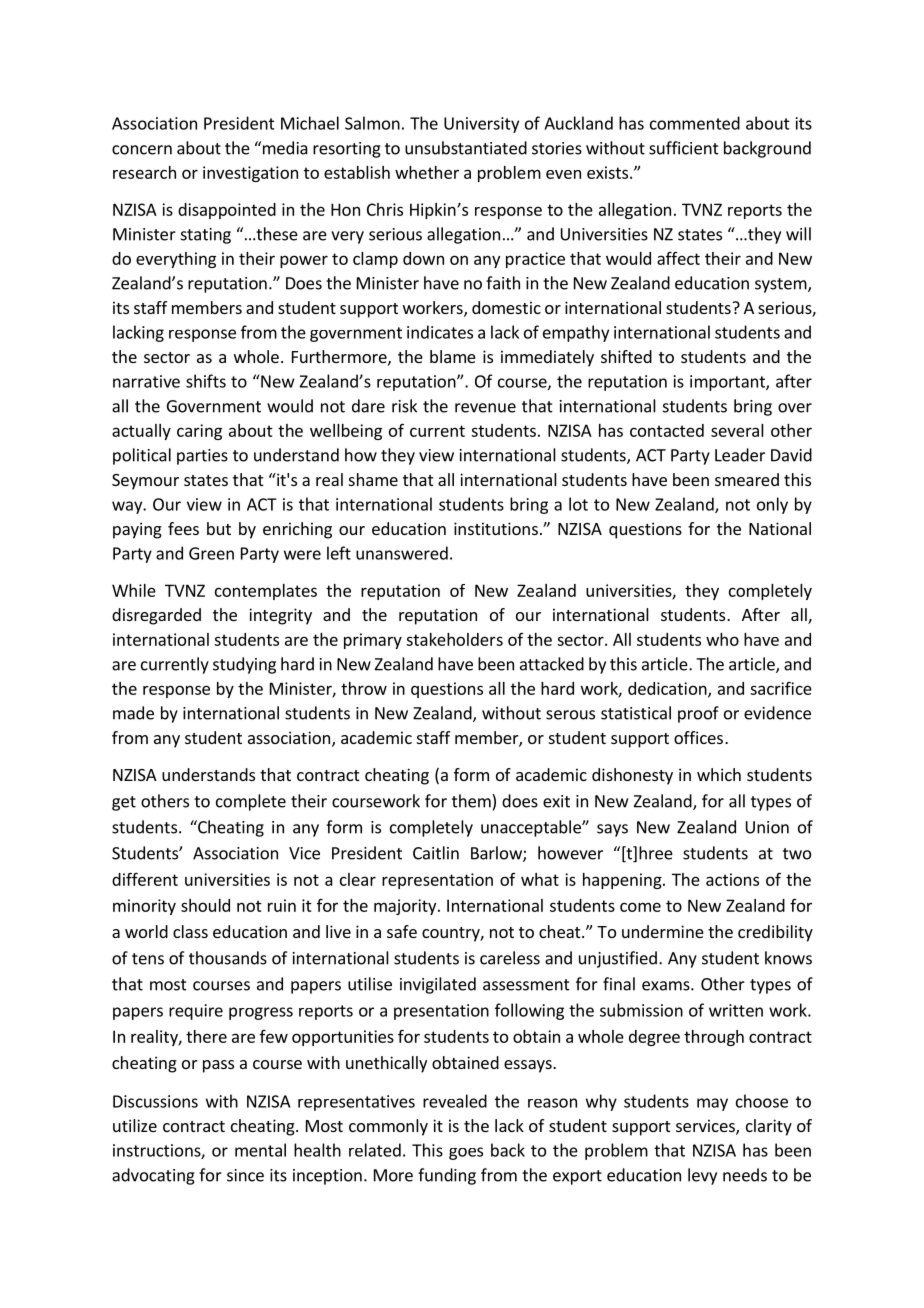 This screenshot has height=1308, width=924. What do you see at coordinates (466, 1153) in the screenshot?
I see `goes` at bounding box center [466, 1153].
